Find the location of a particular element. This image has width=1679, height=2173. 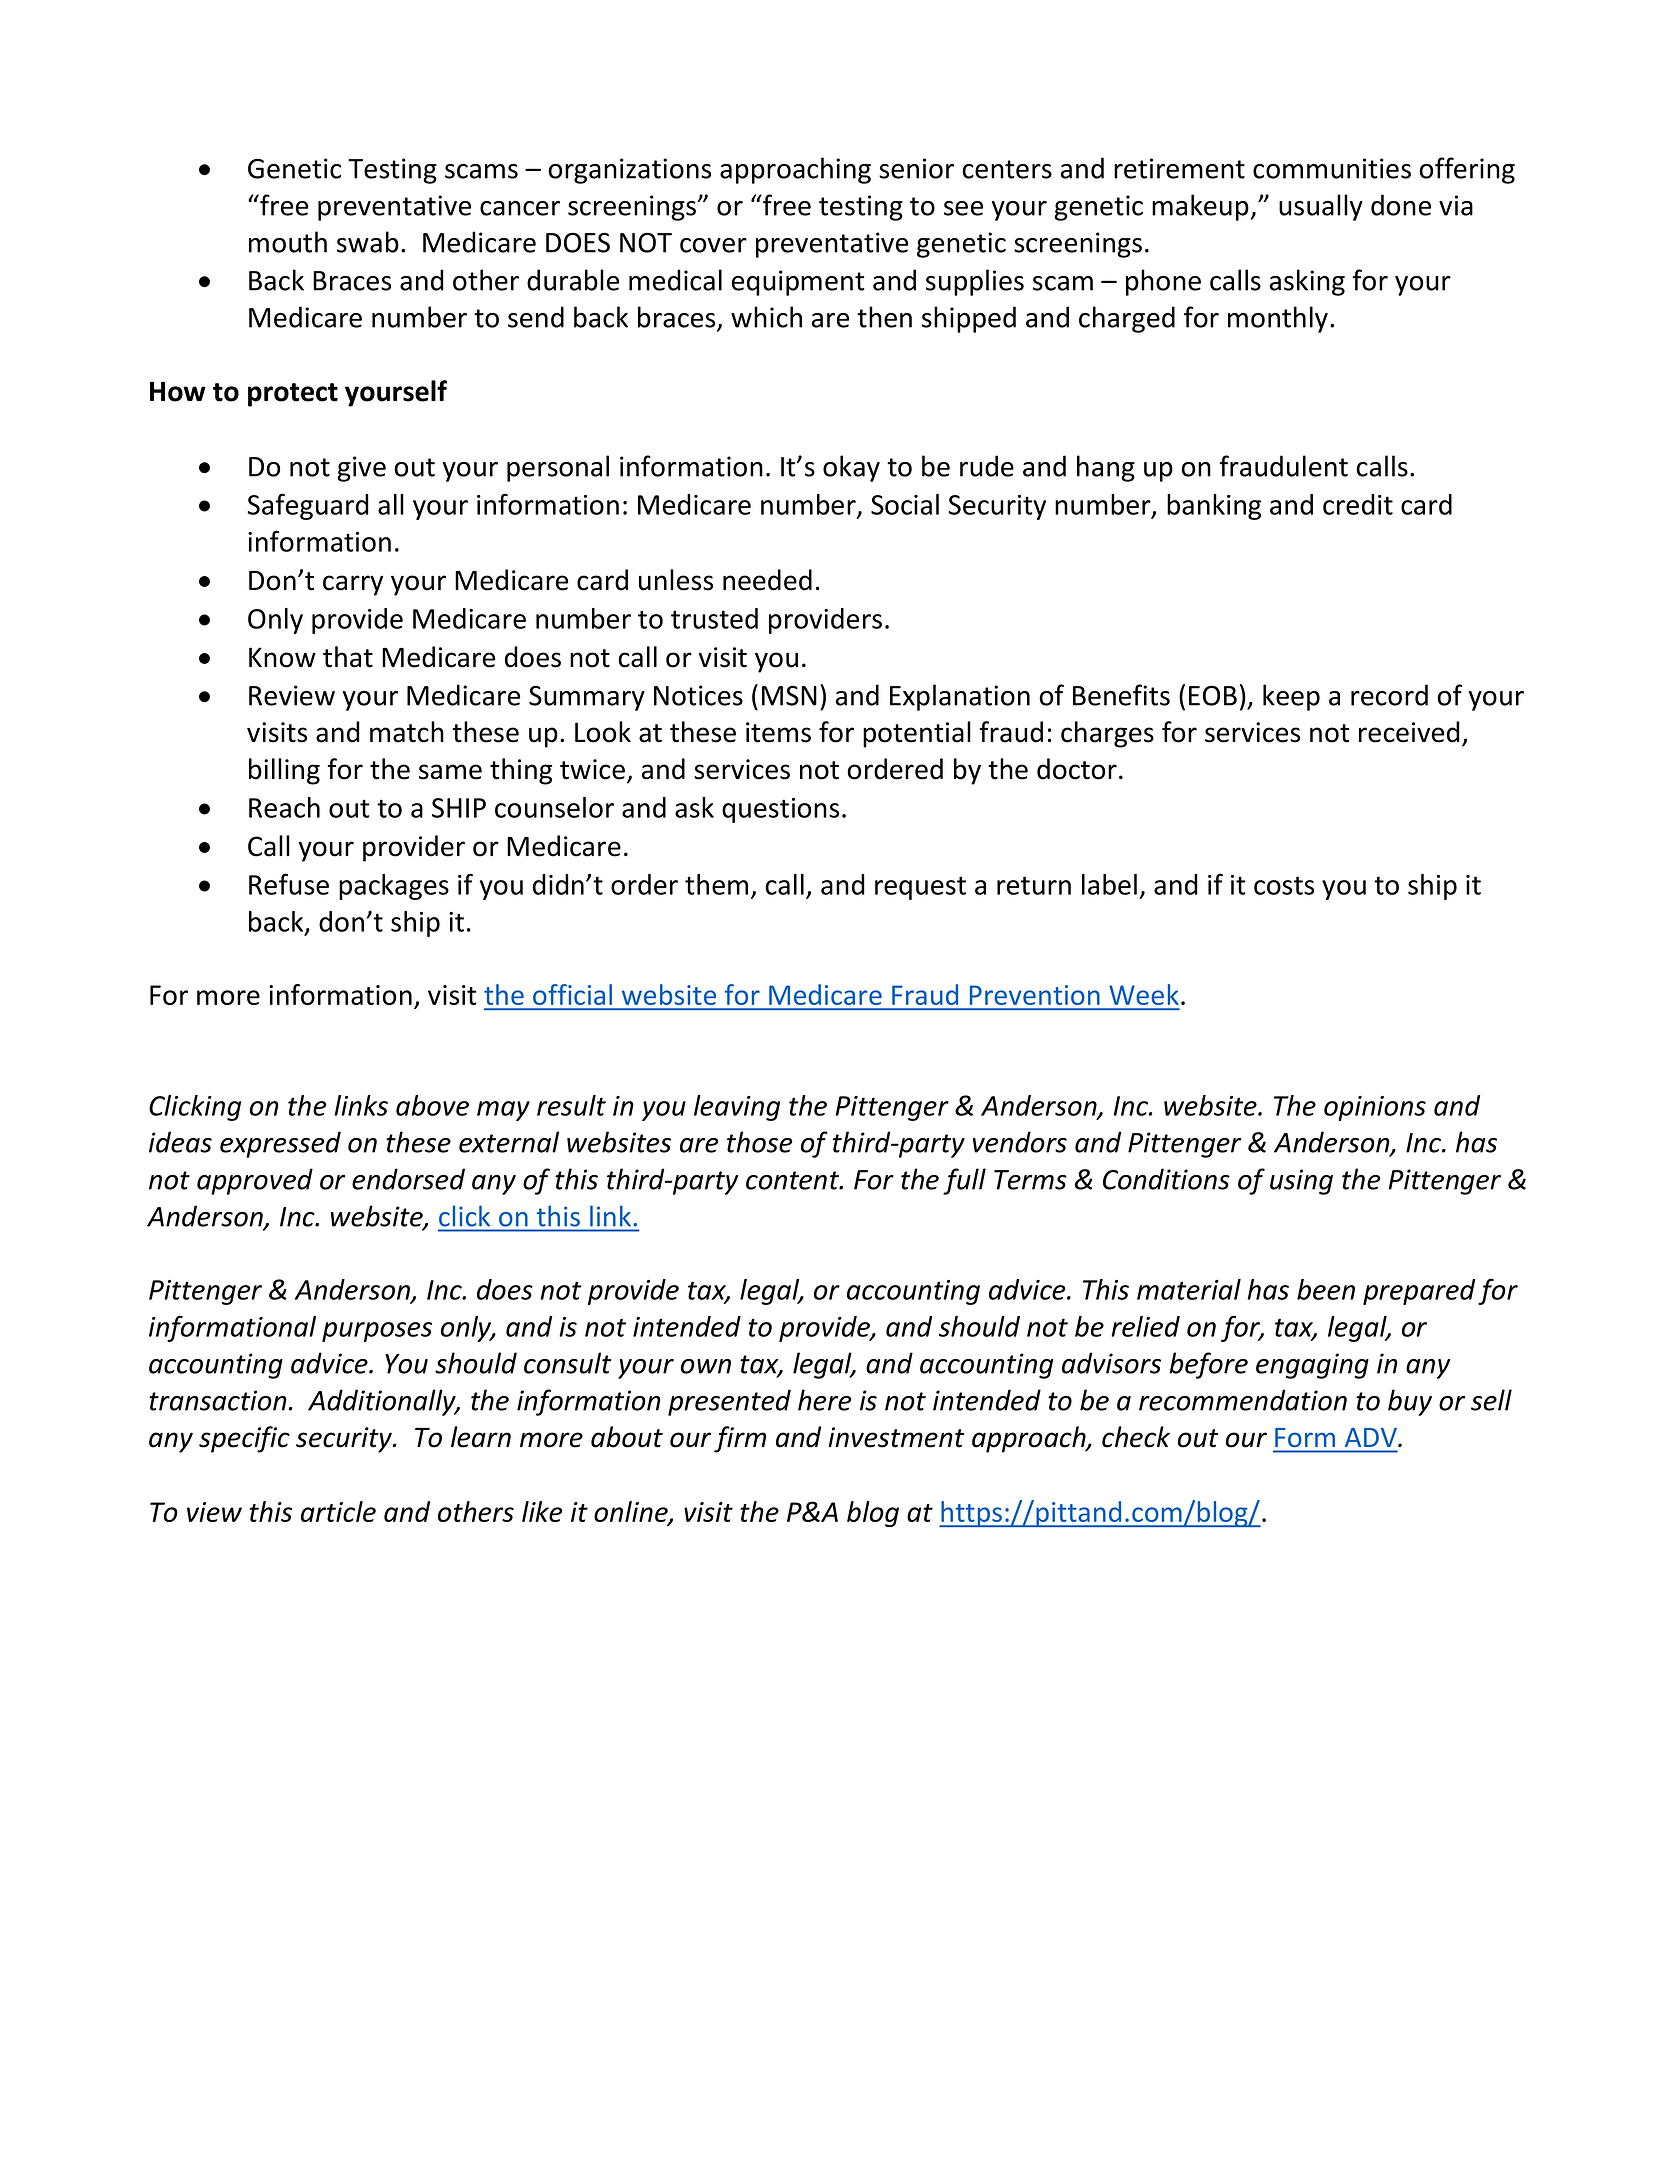

full is located at coordinates (964, 1181).
